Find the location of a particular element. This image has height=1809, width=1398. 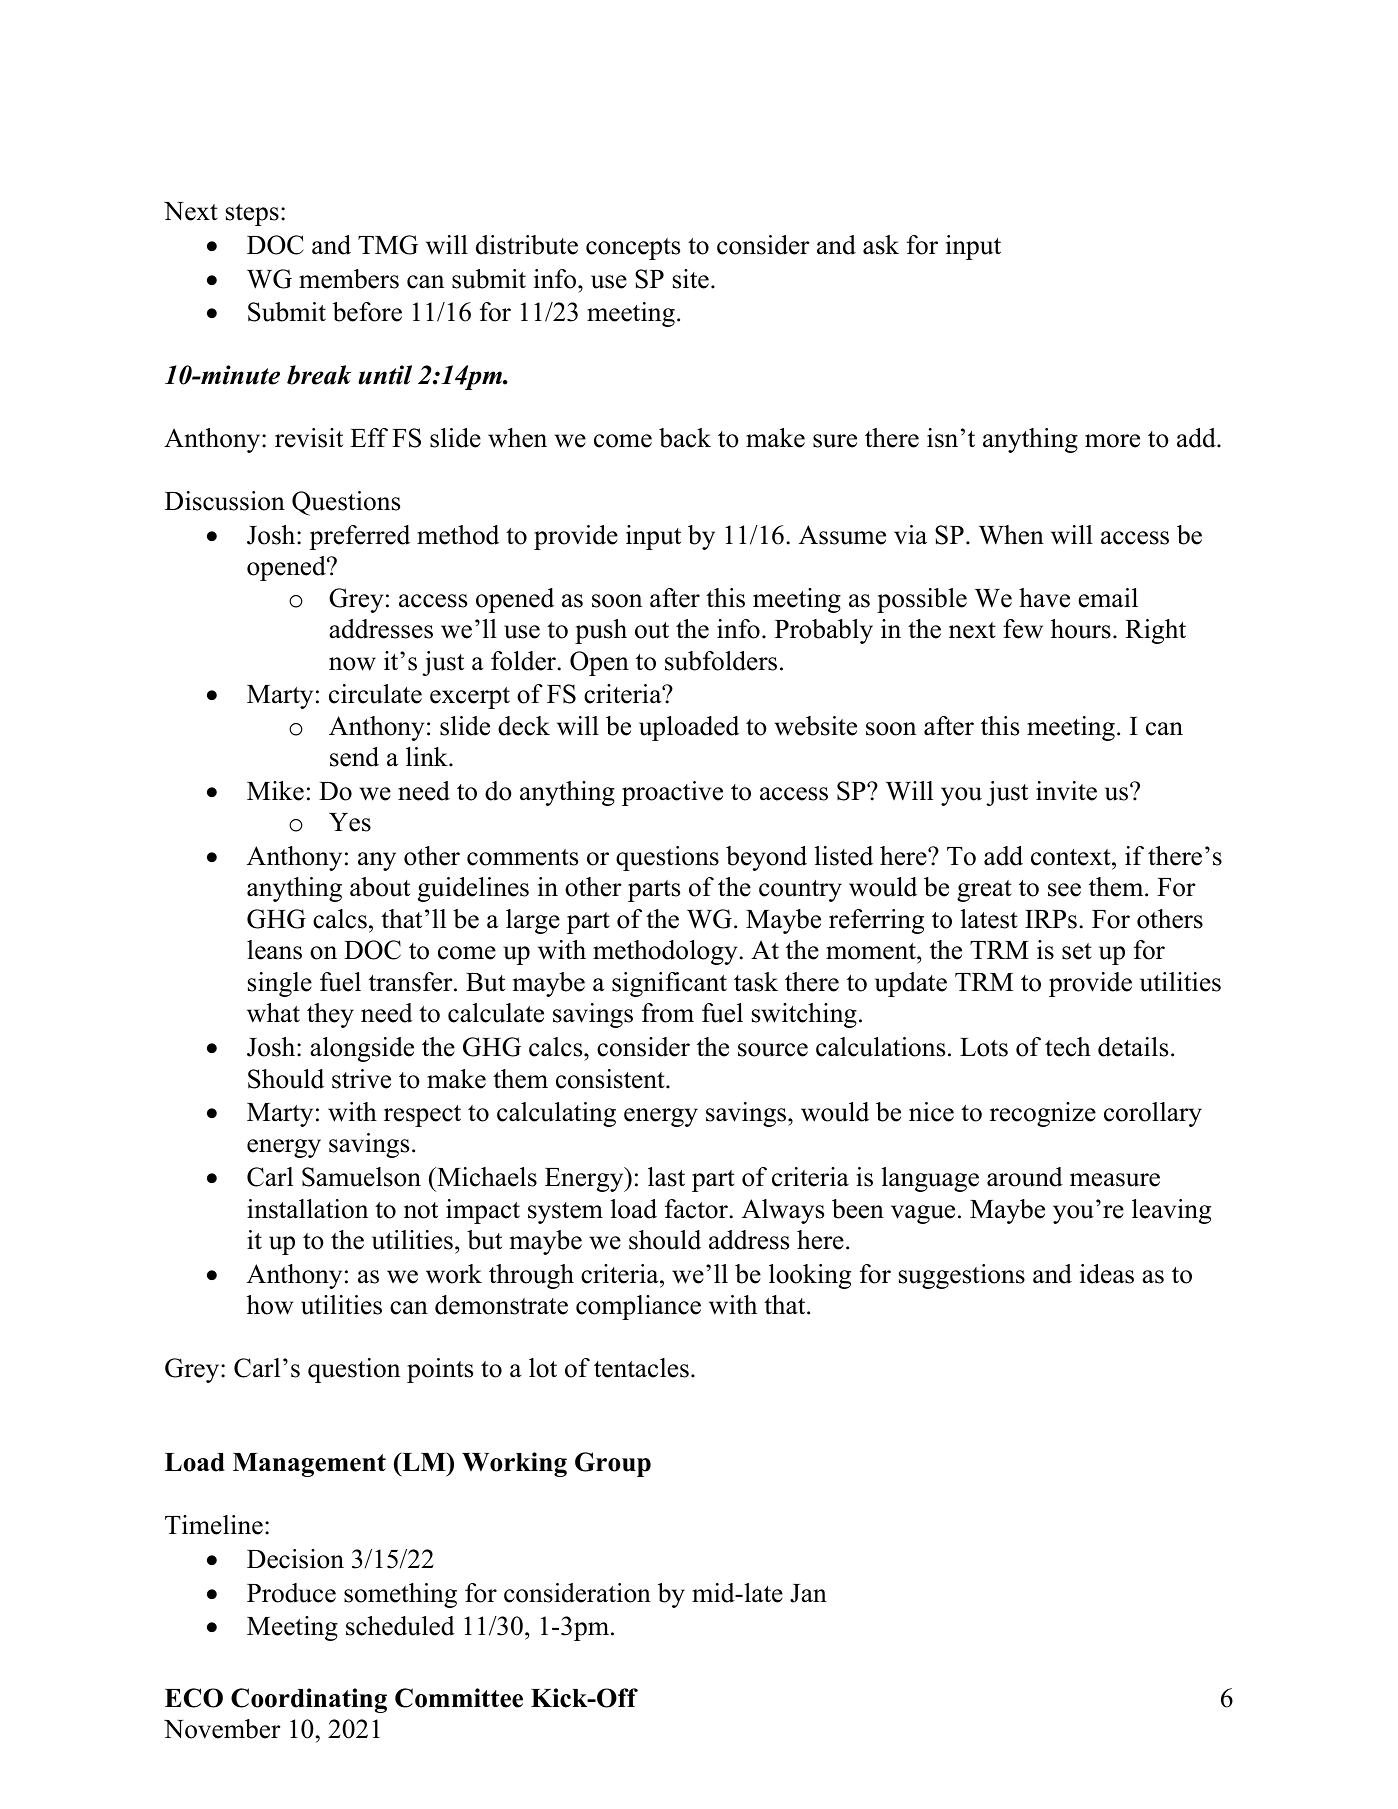

concepts is located at coordinates (633, 249).
